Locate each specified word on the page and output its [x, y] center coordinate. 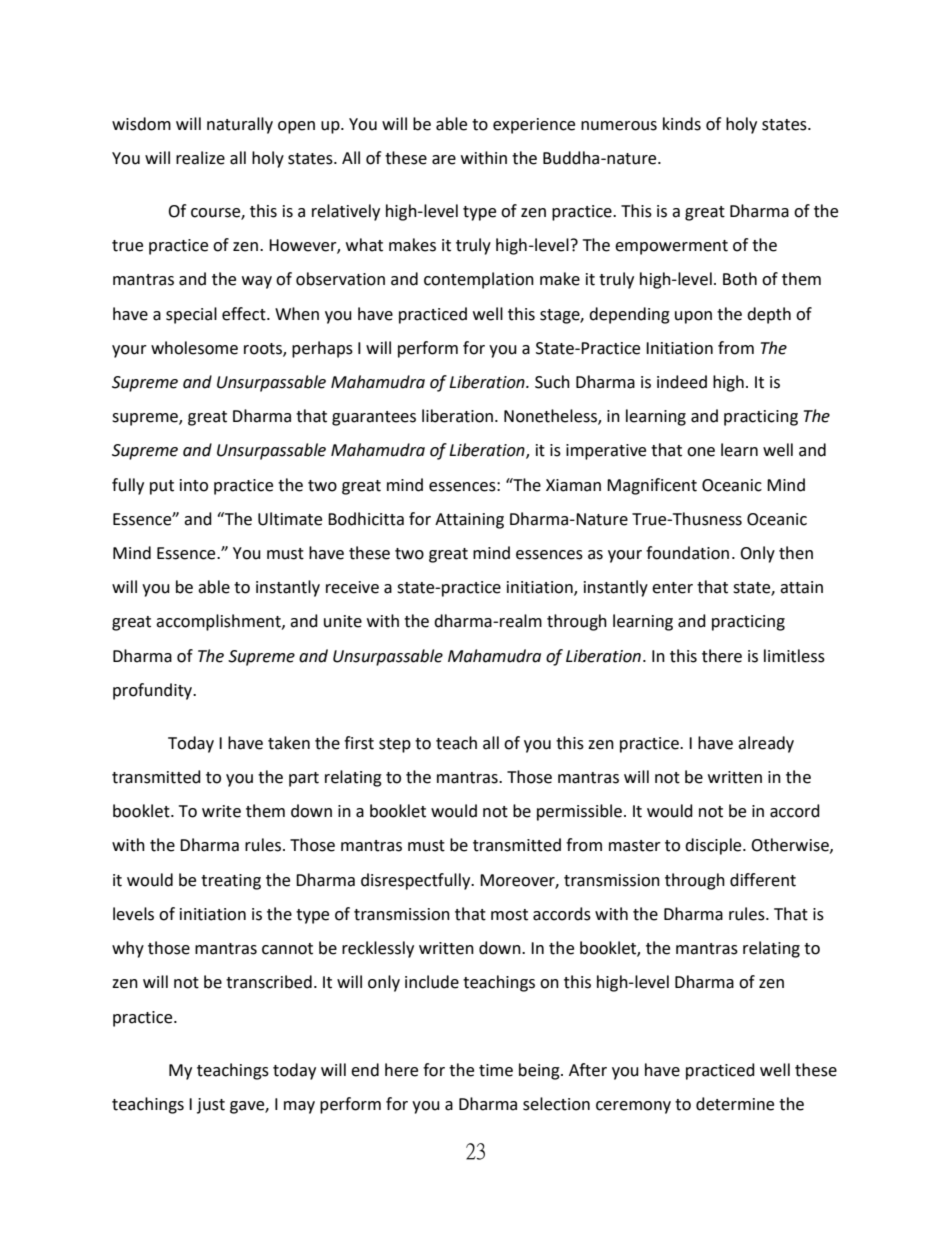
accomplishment [219, 622]
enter [672, 588]
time [496, 1070]
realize [200, 158]
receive [352, 587]
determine [735, 1104]
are [444, 160]
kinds [682, 124]
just [211, 1106]
